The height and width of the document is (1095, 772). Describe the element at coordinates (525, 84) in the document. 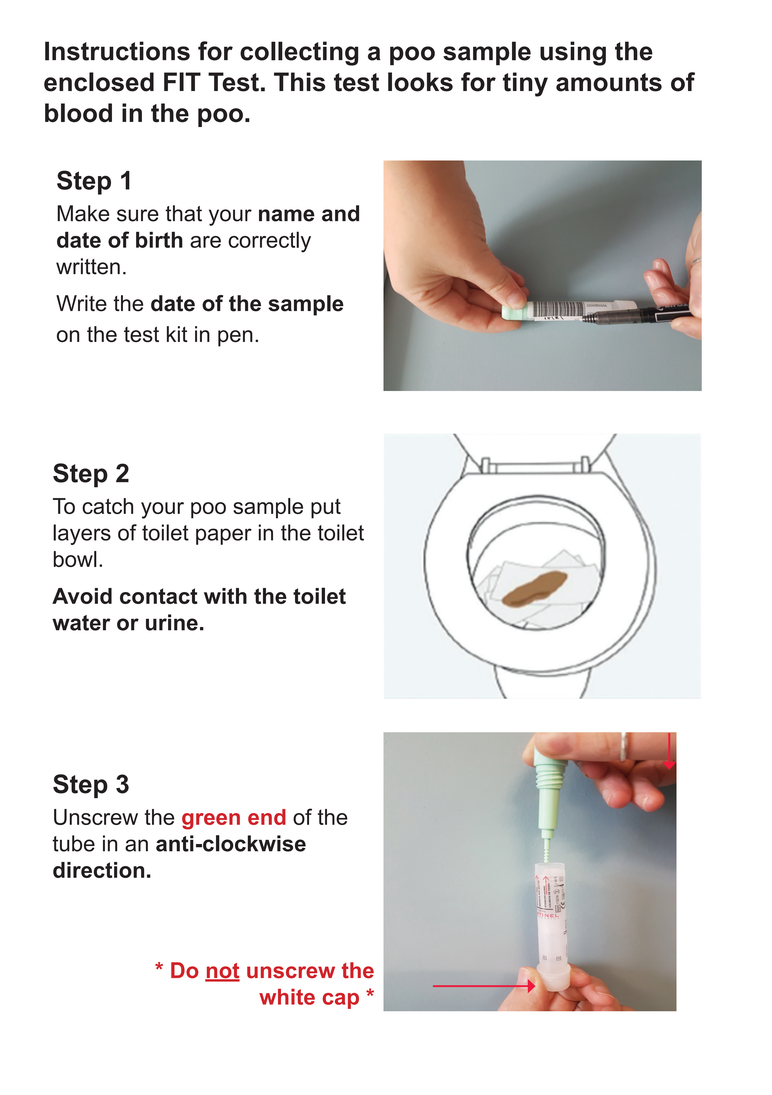

I see `tiny` at that location.
